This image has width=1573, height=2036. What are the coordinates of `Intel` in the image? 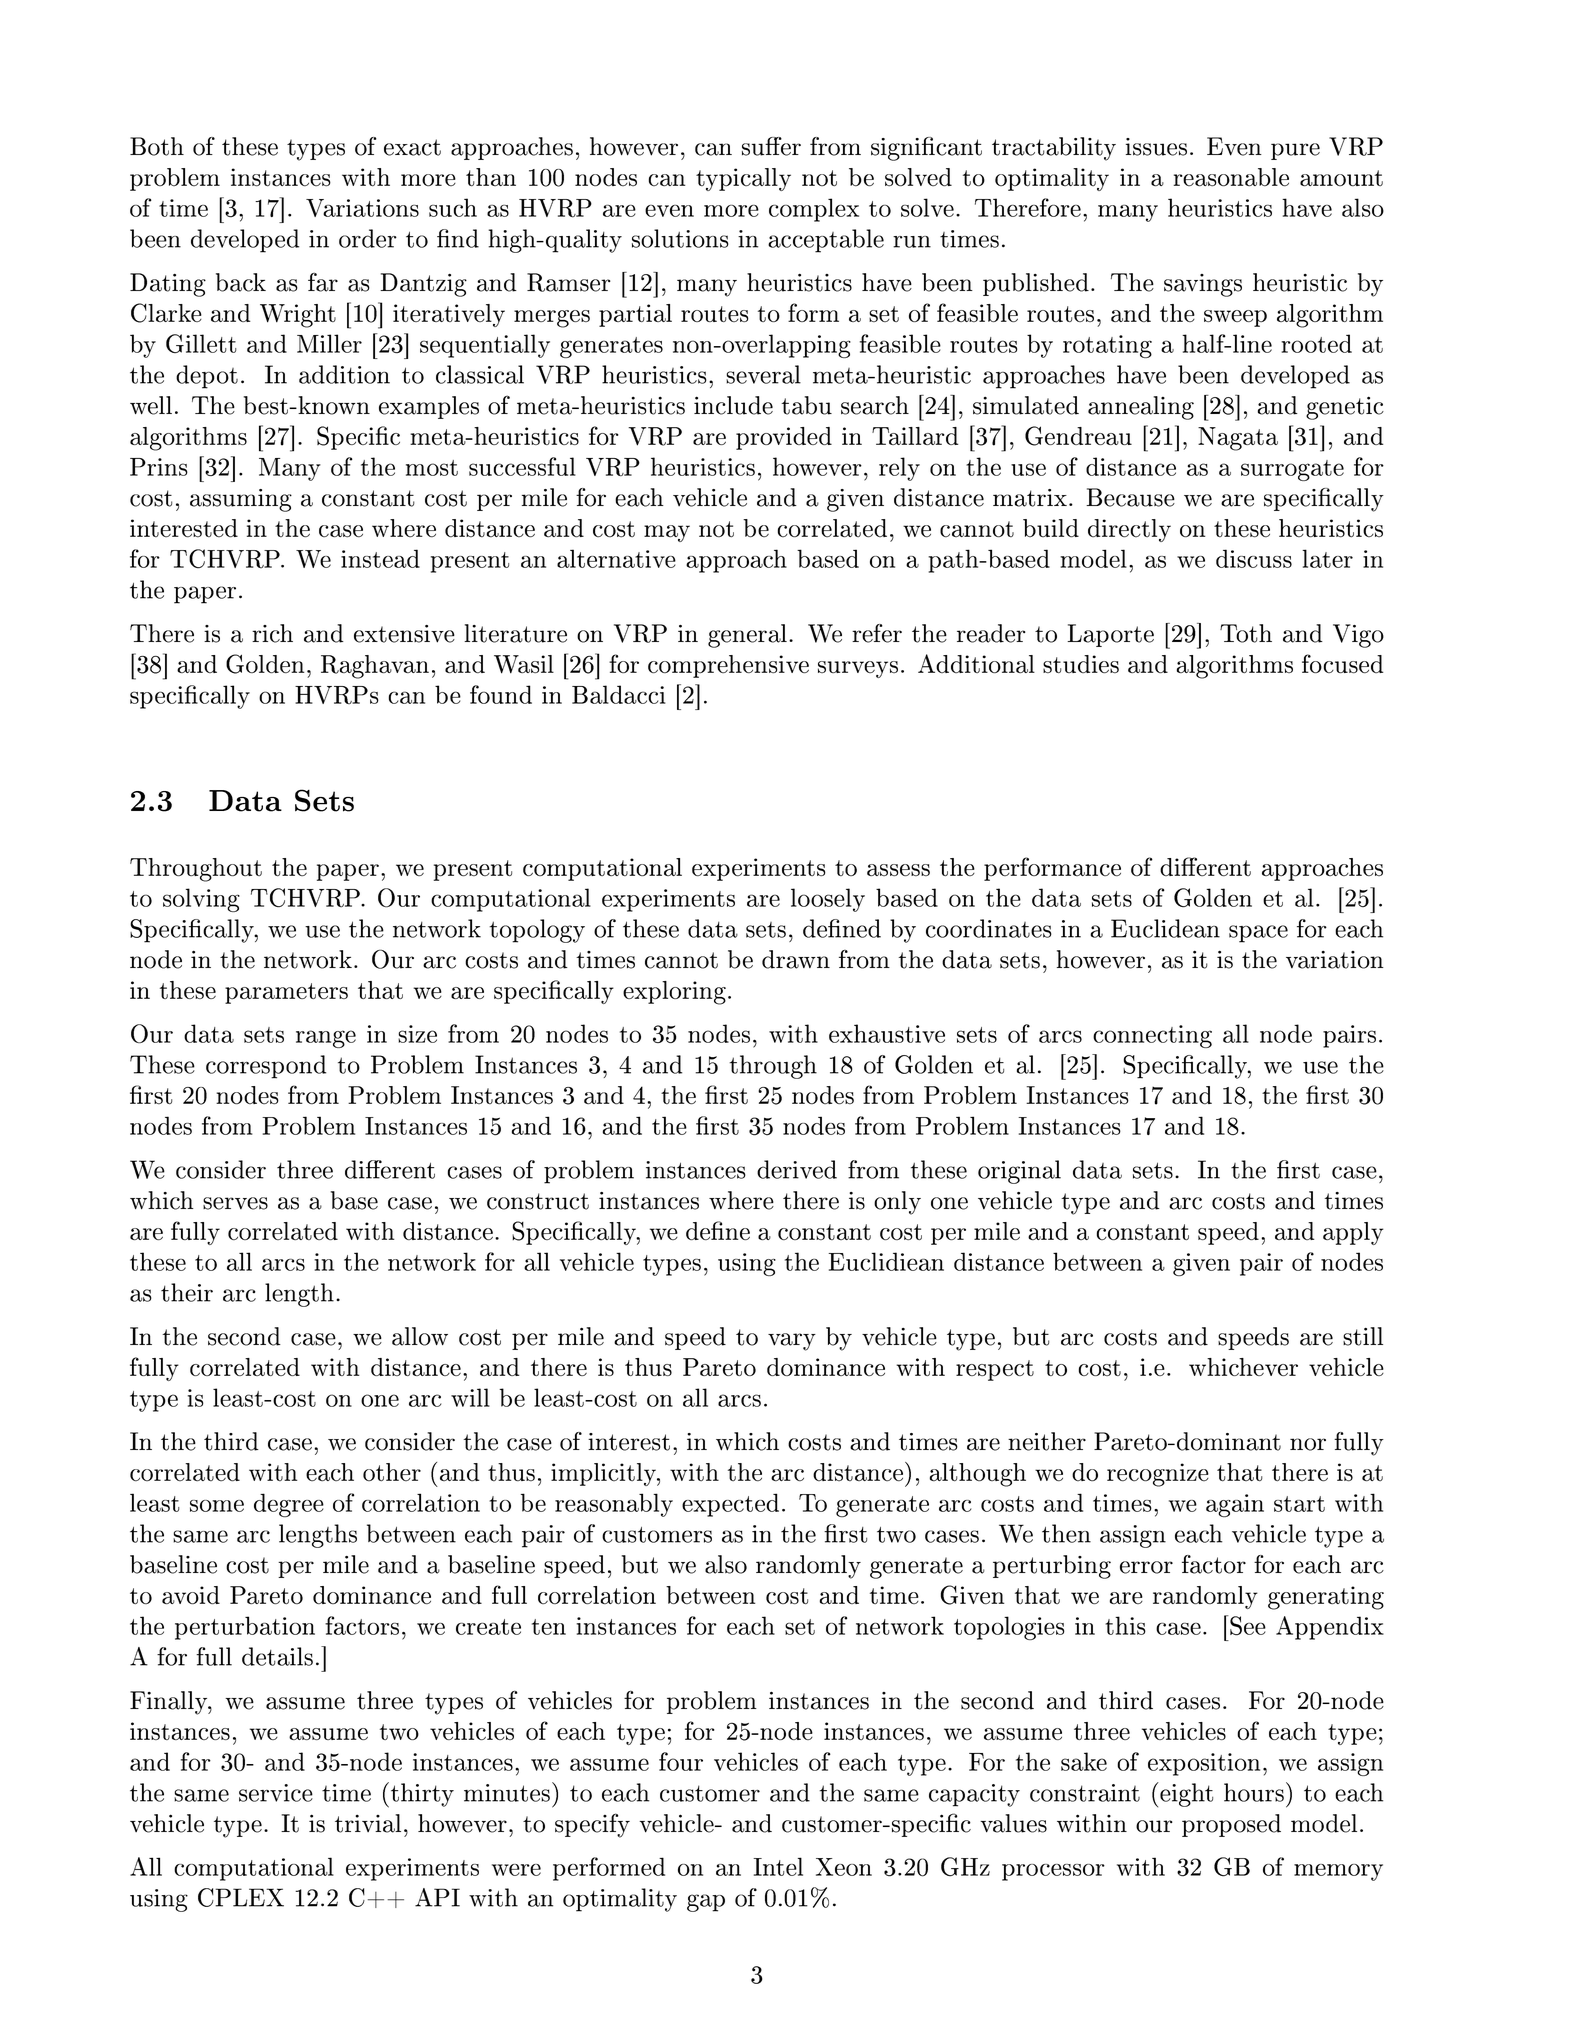 It's located at (778, 1866).
